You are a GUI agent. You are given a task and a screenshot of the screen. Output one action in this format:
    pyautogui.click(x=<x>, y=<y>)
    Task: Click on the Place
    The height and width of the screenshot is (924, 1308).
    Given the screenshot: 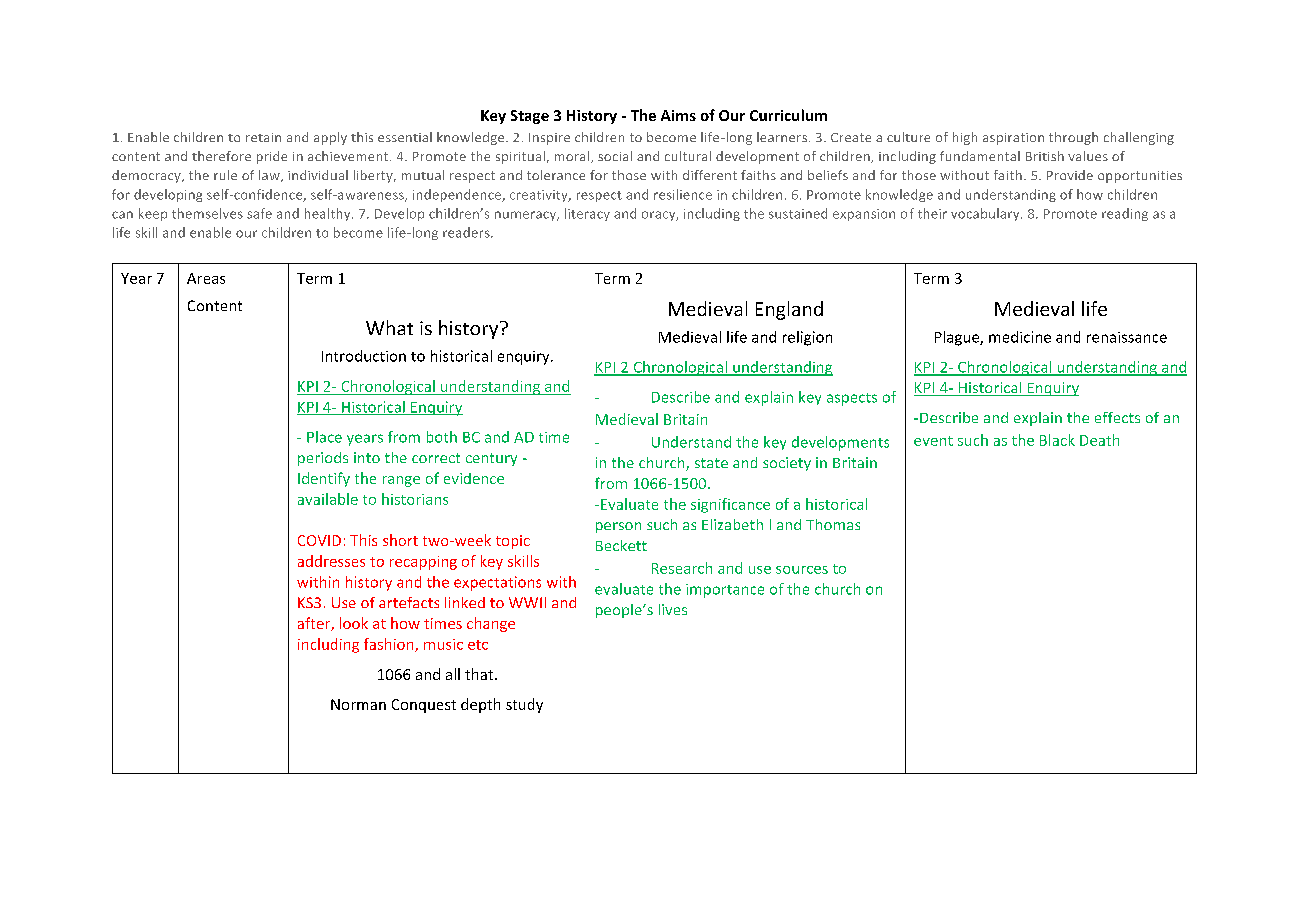 What is the action you would take?
    pyautogui.click(x=324, y=437)
